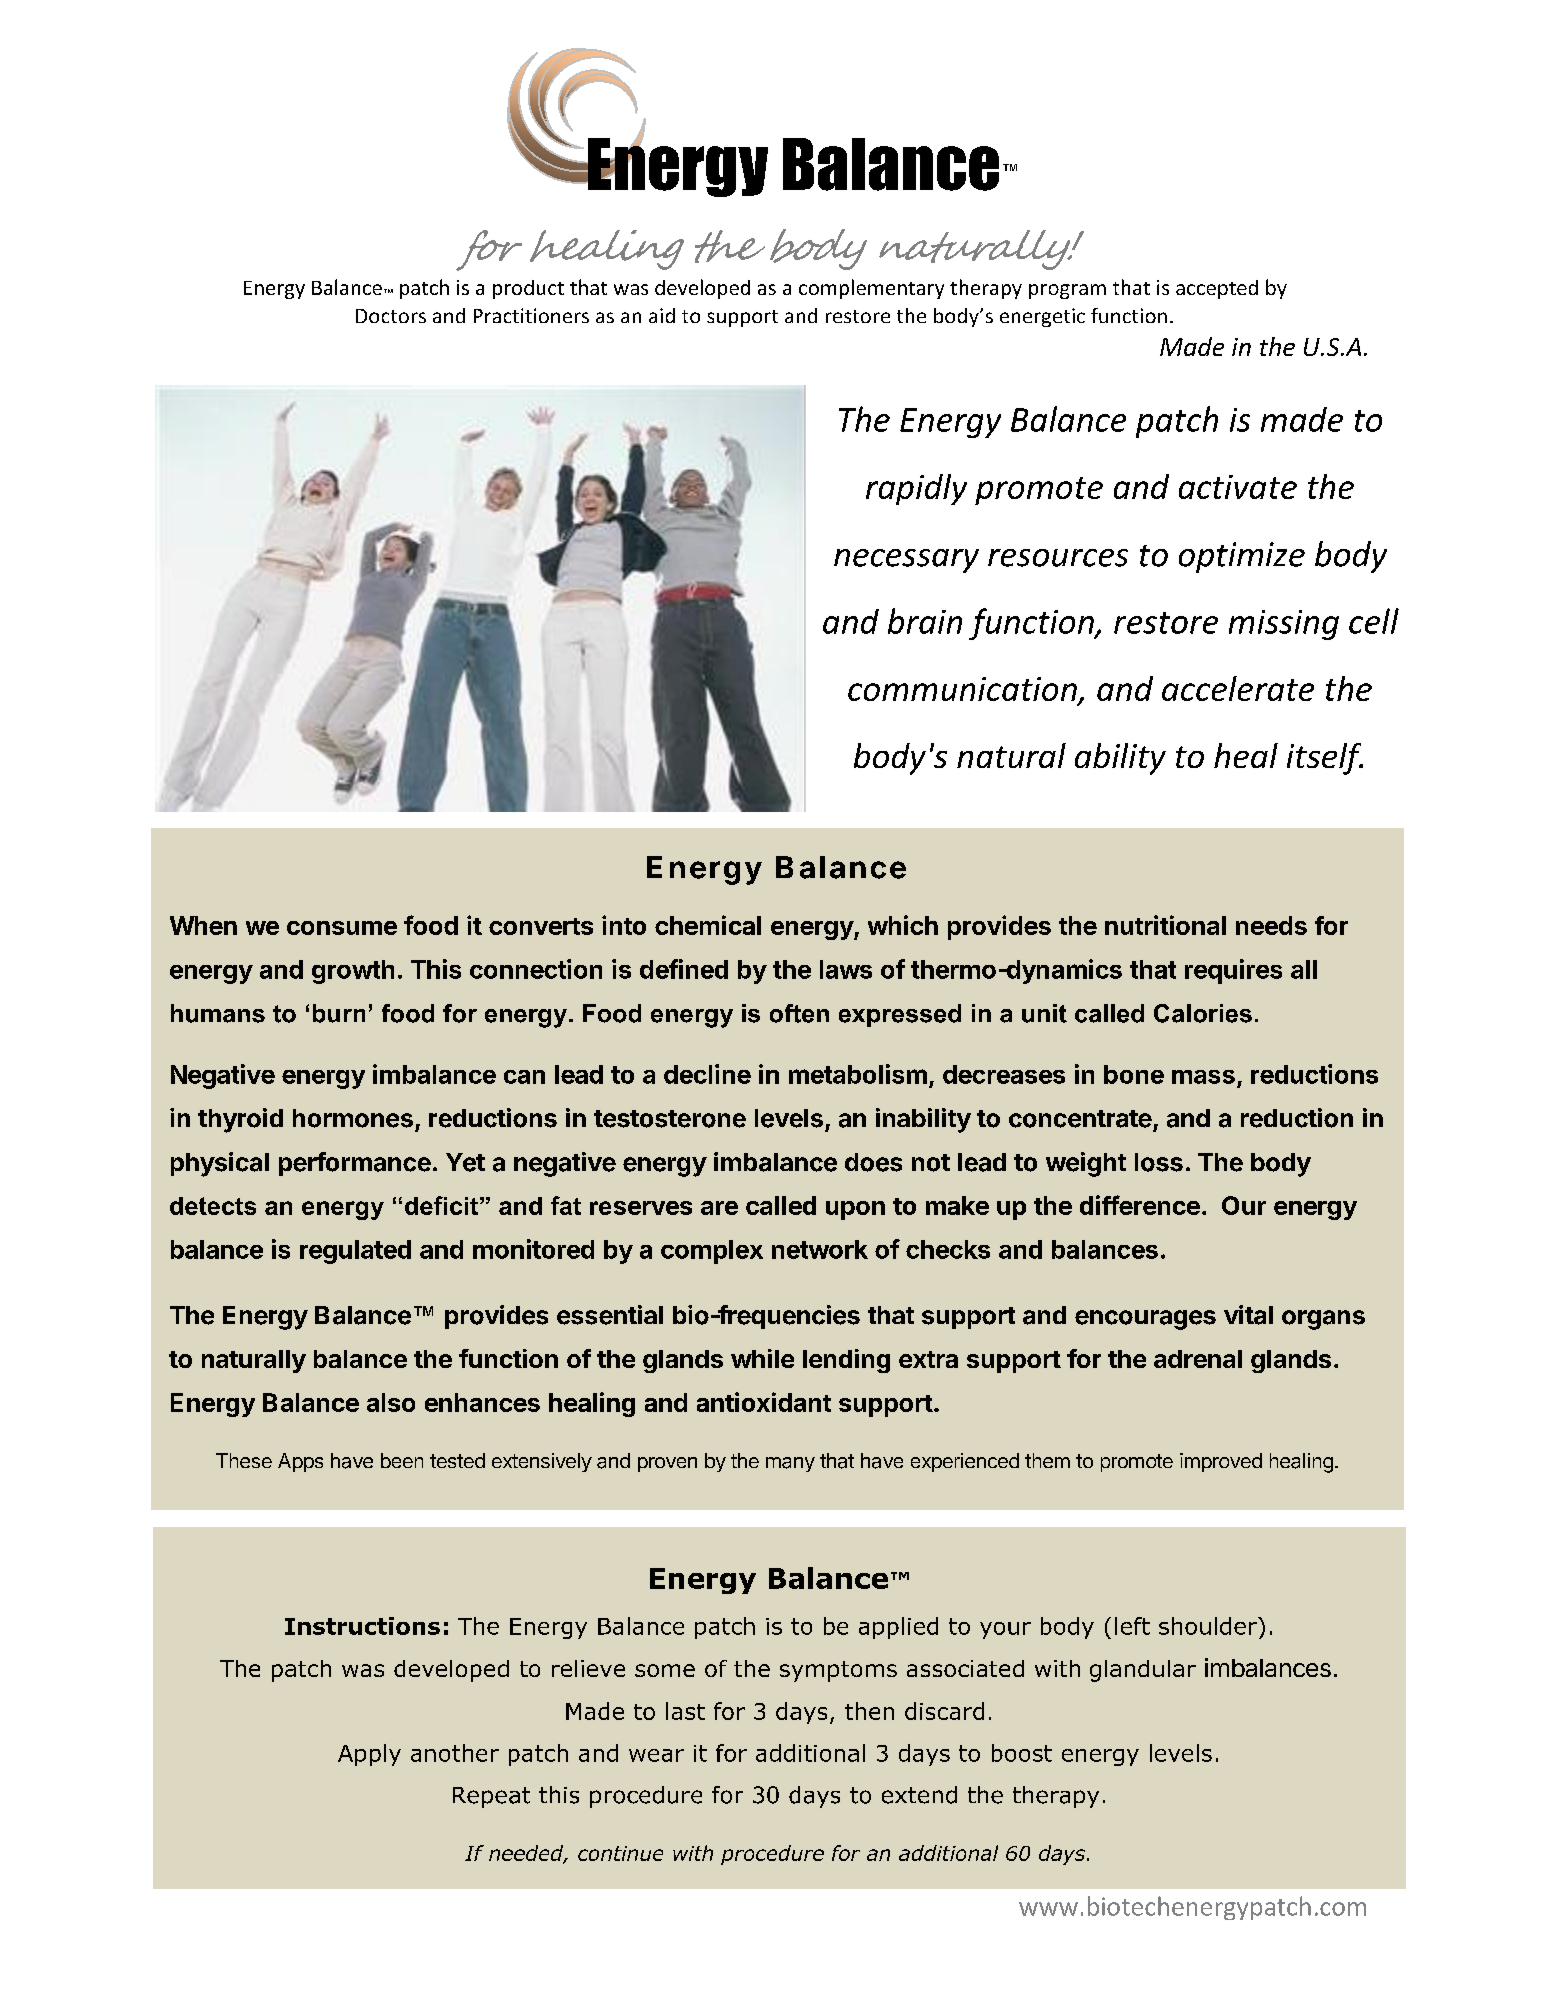 This page has height=2009, width=1552. Describe the element at coordinates (1248, 1315) in the page. I see `vital` at that location.
